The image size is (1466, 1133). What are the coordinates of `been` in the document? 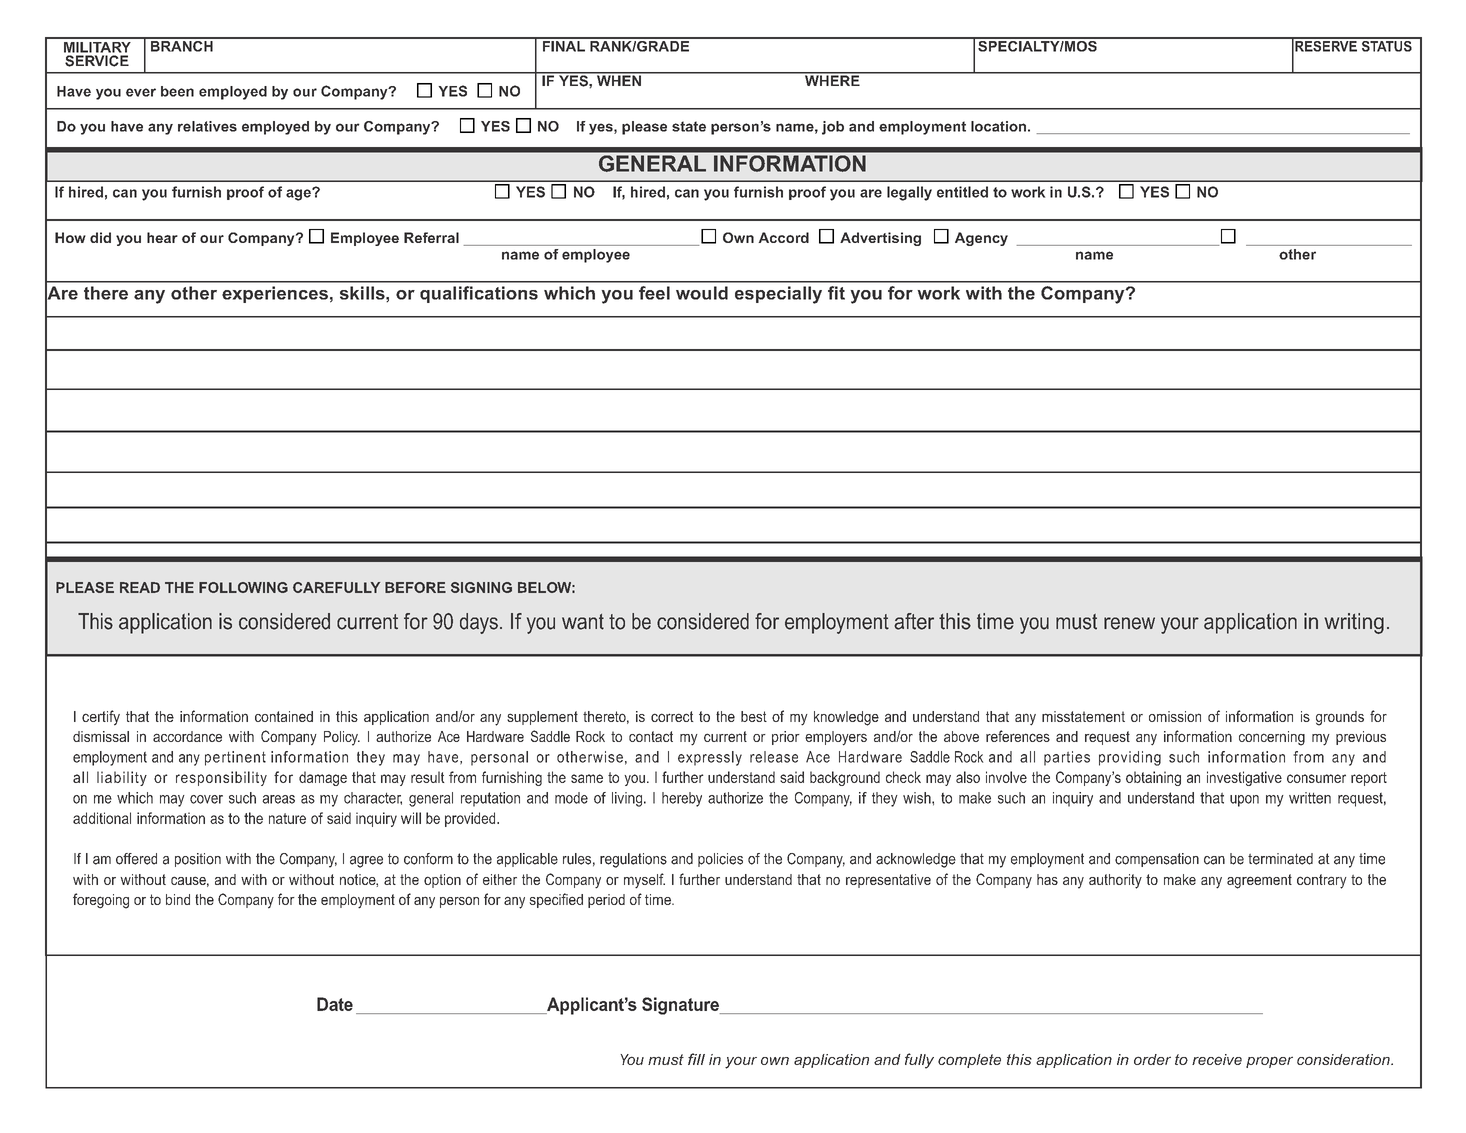 It's located at (177, 91).
